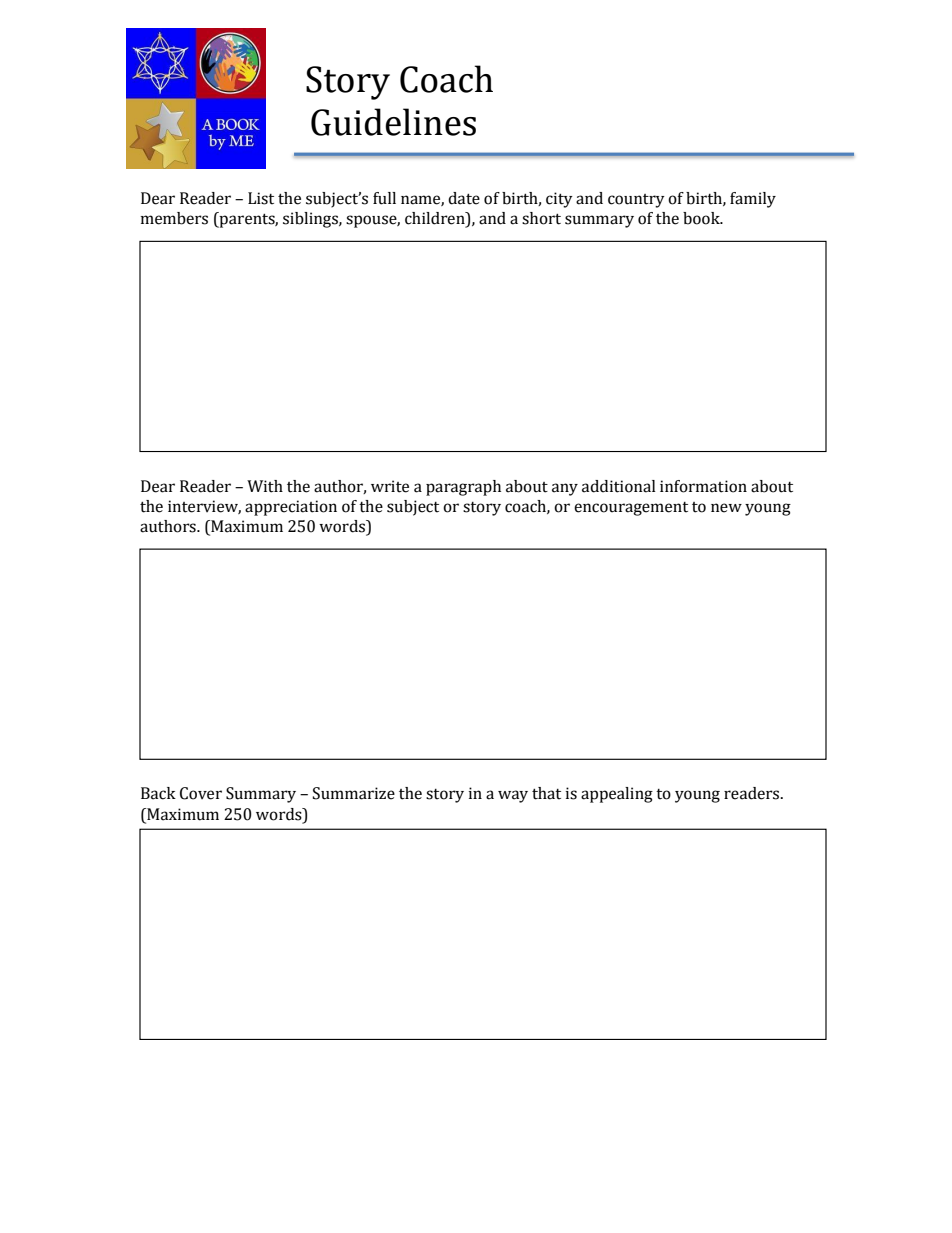 This screenshot has height=1233, width=952. I want to click on information, so click(703, 486).
